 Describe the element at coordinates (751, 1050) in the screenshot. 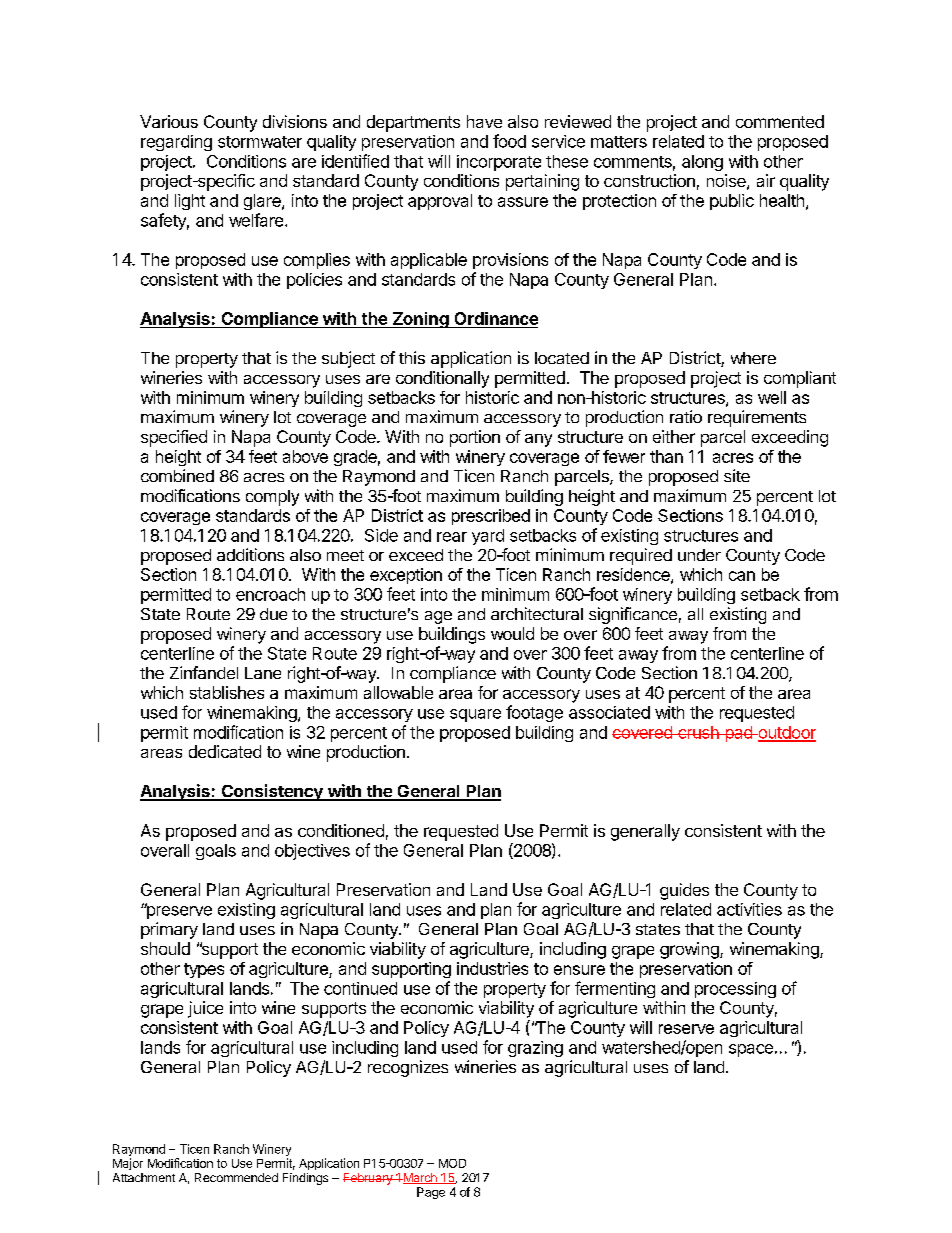

I see `space` at that location.
